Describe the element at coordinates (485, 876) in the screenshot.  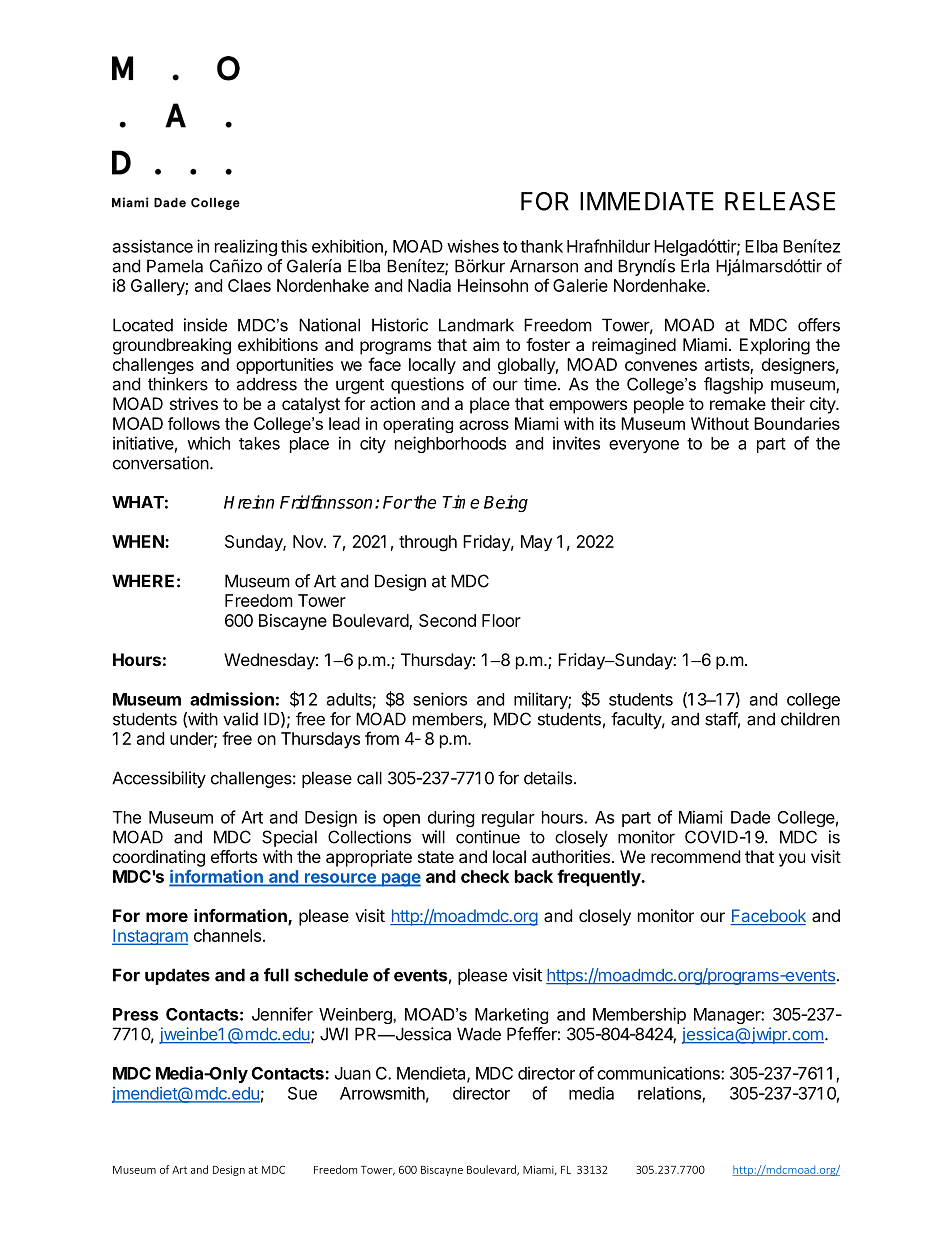
I see `check` at that location.
